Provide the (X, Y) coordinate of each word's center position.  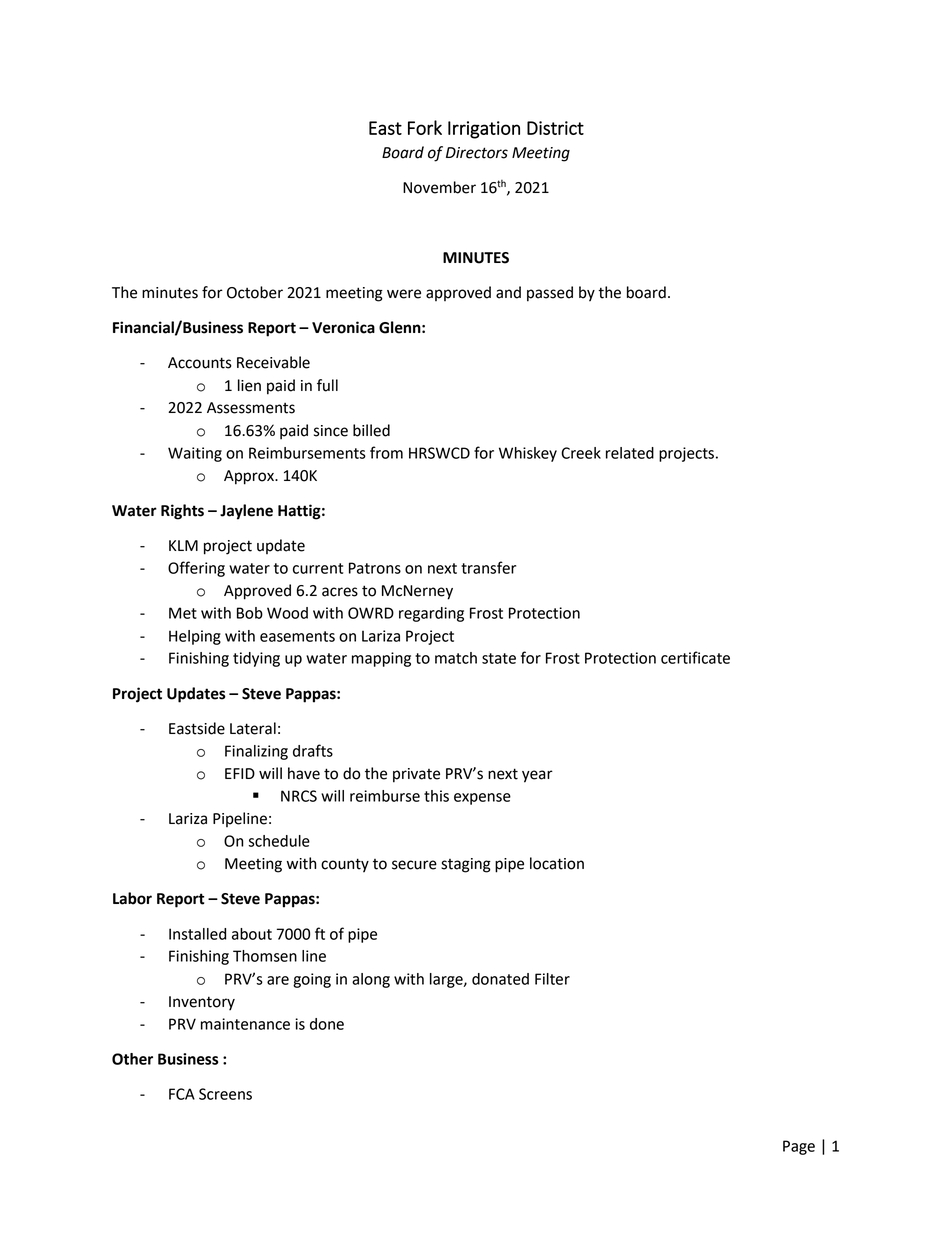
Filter (552, 979)
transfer (488, 567)
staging (466, 865)
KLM (183, 545)
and (508, 292)
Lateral (253, 728)
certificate (695, 657)
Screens (225, 1094)
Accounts (200, 363)
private (416, 775)
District (555, 128)
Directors (477, 153)
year (537, 776)
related (630, 453)
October (255, 292)
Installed (197, 934)
